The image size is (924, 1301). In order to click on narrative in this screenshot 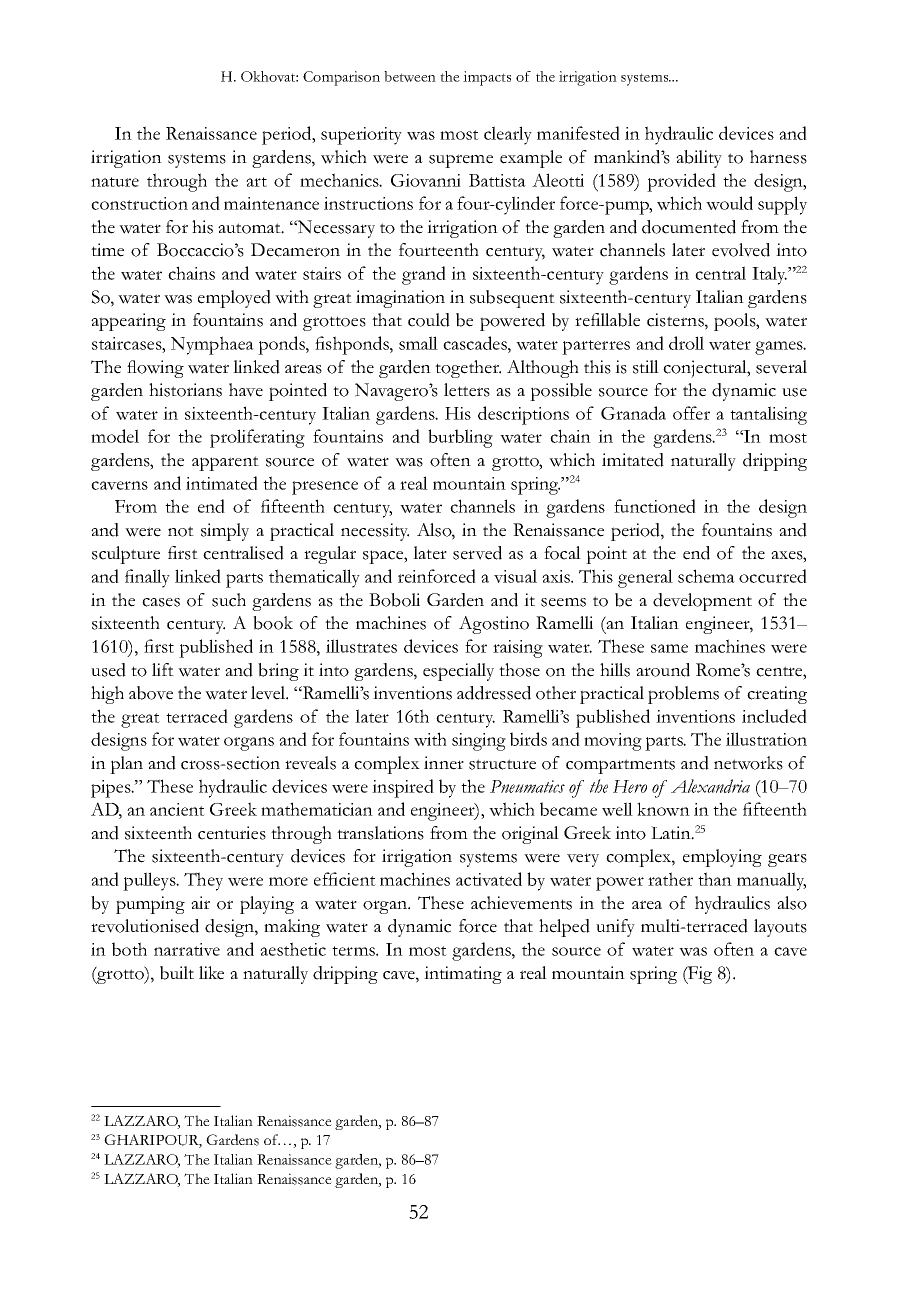, I will do `click(187, 949)`.
